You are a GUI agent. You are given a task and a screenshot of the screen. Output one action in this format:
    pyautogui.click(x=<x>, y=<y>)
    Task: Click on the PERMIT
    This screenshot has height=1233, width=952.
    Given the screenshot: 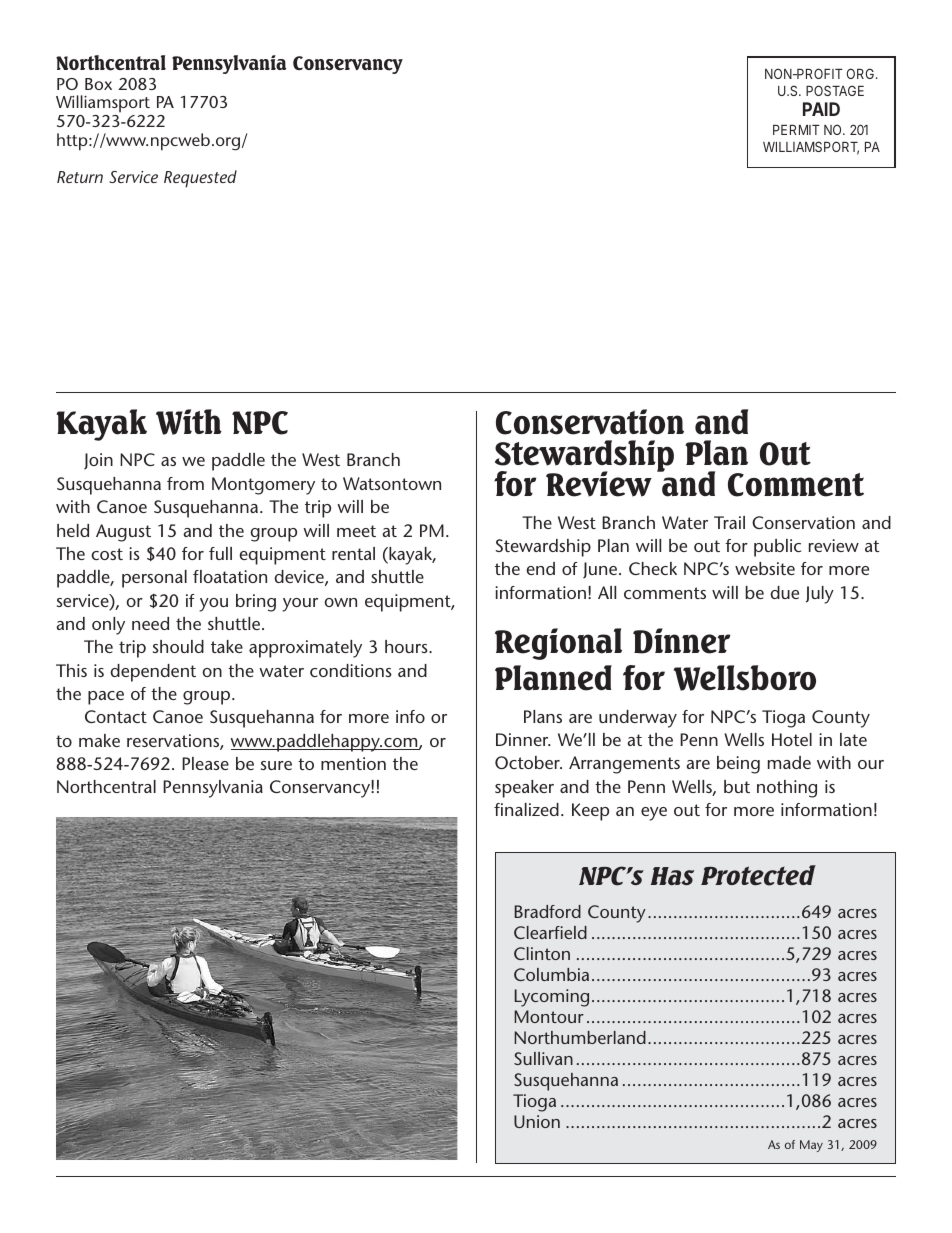 What is the action you would take?
    pyautogui.click(x=796, y=130)
